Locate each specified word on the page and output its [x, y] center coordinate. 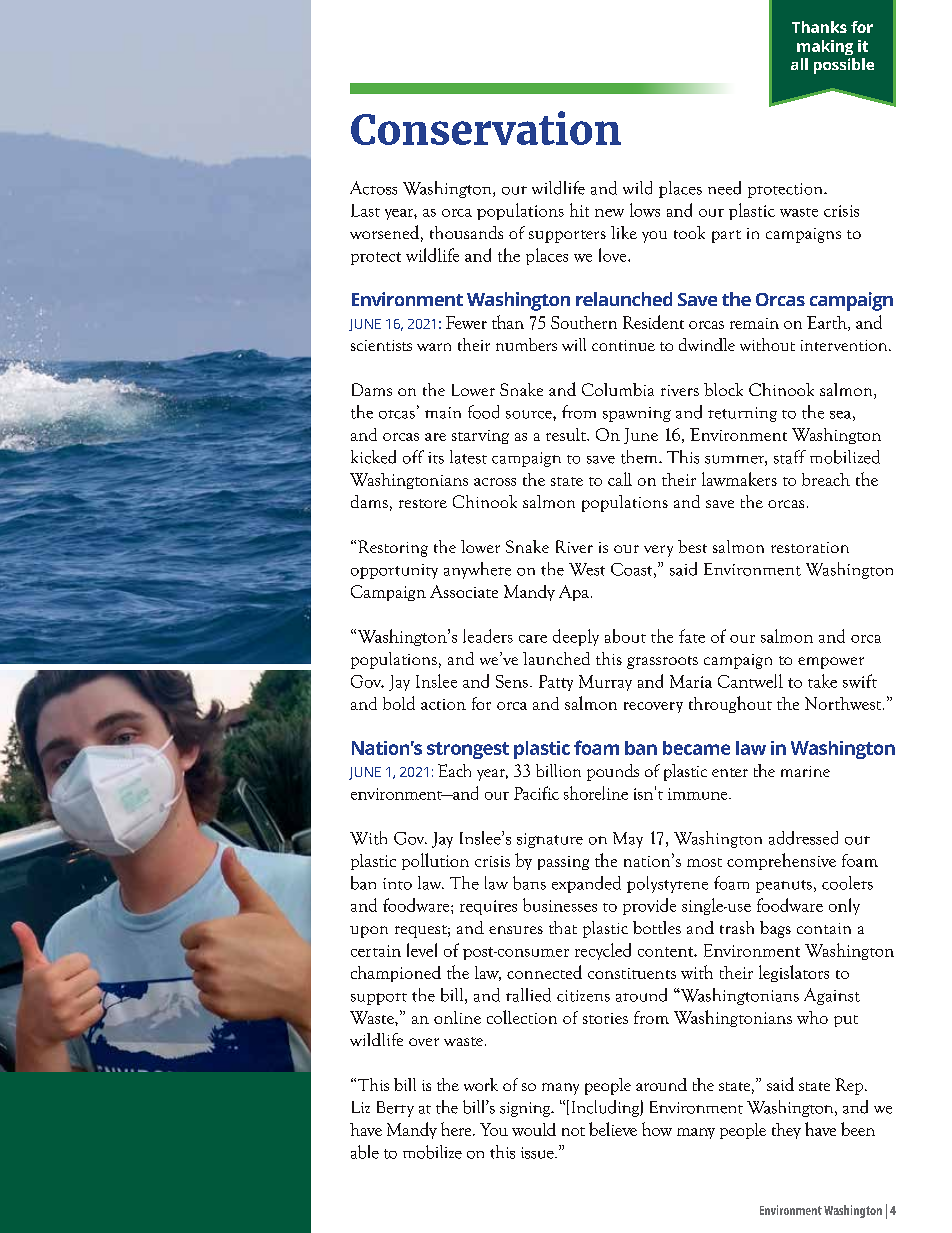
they [786, 1131]
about [625, 636]
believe [613, 1129]
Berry [395, 1109]
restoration [810, 547]
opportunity [394, 571]
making [825, 47]
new [609, 213]
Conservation [486, 128]
